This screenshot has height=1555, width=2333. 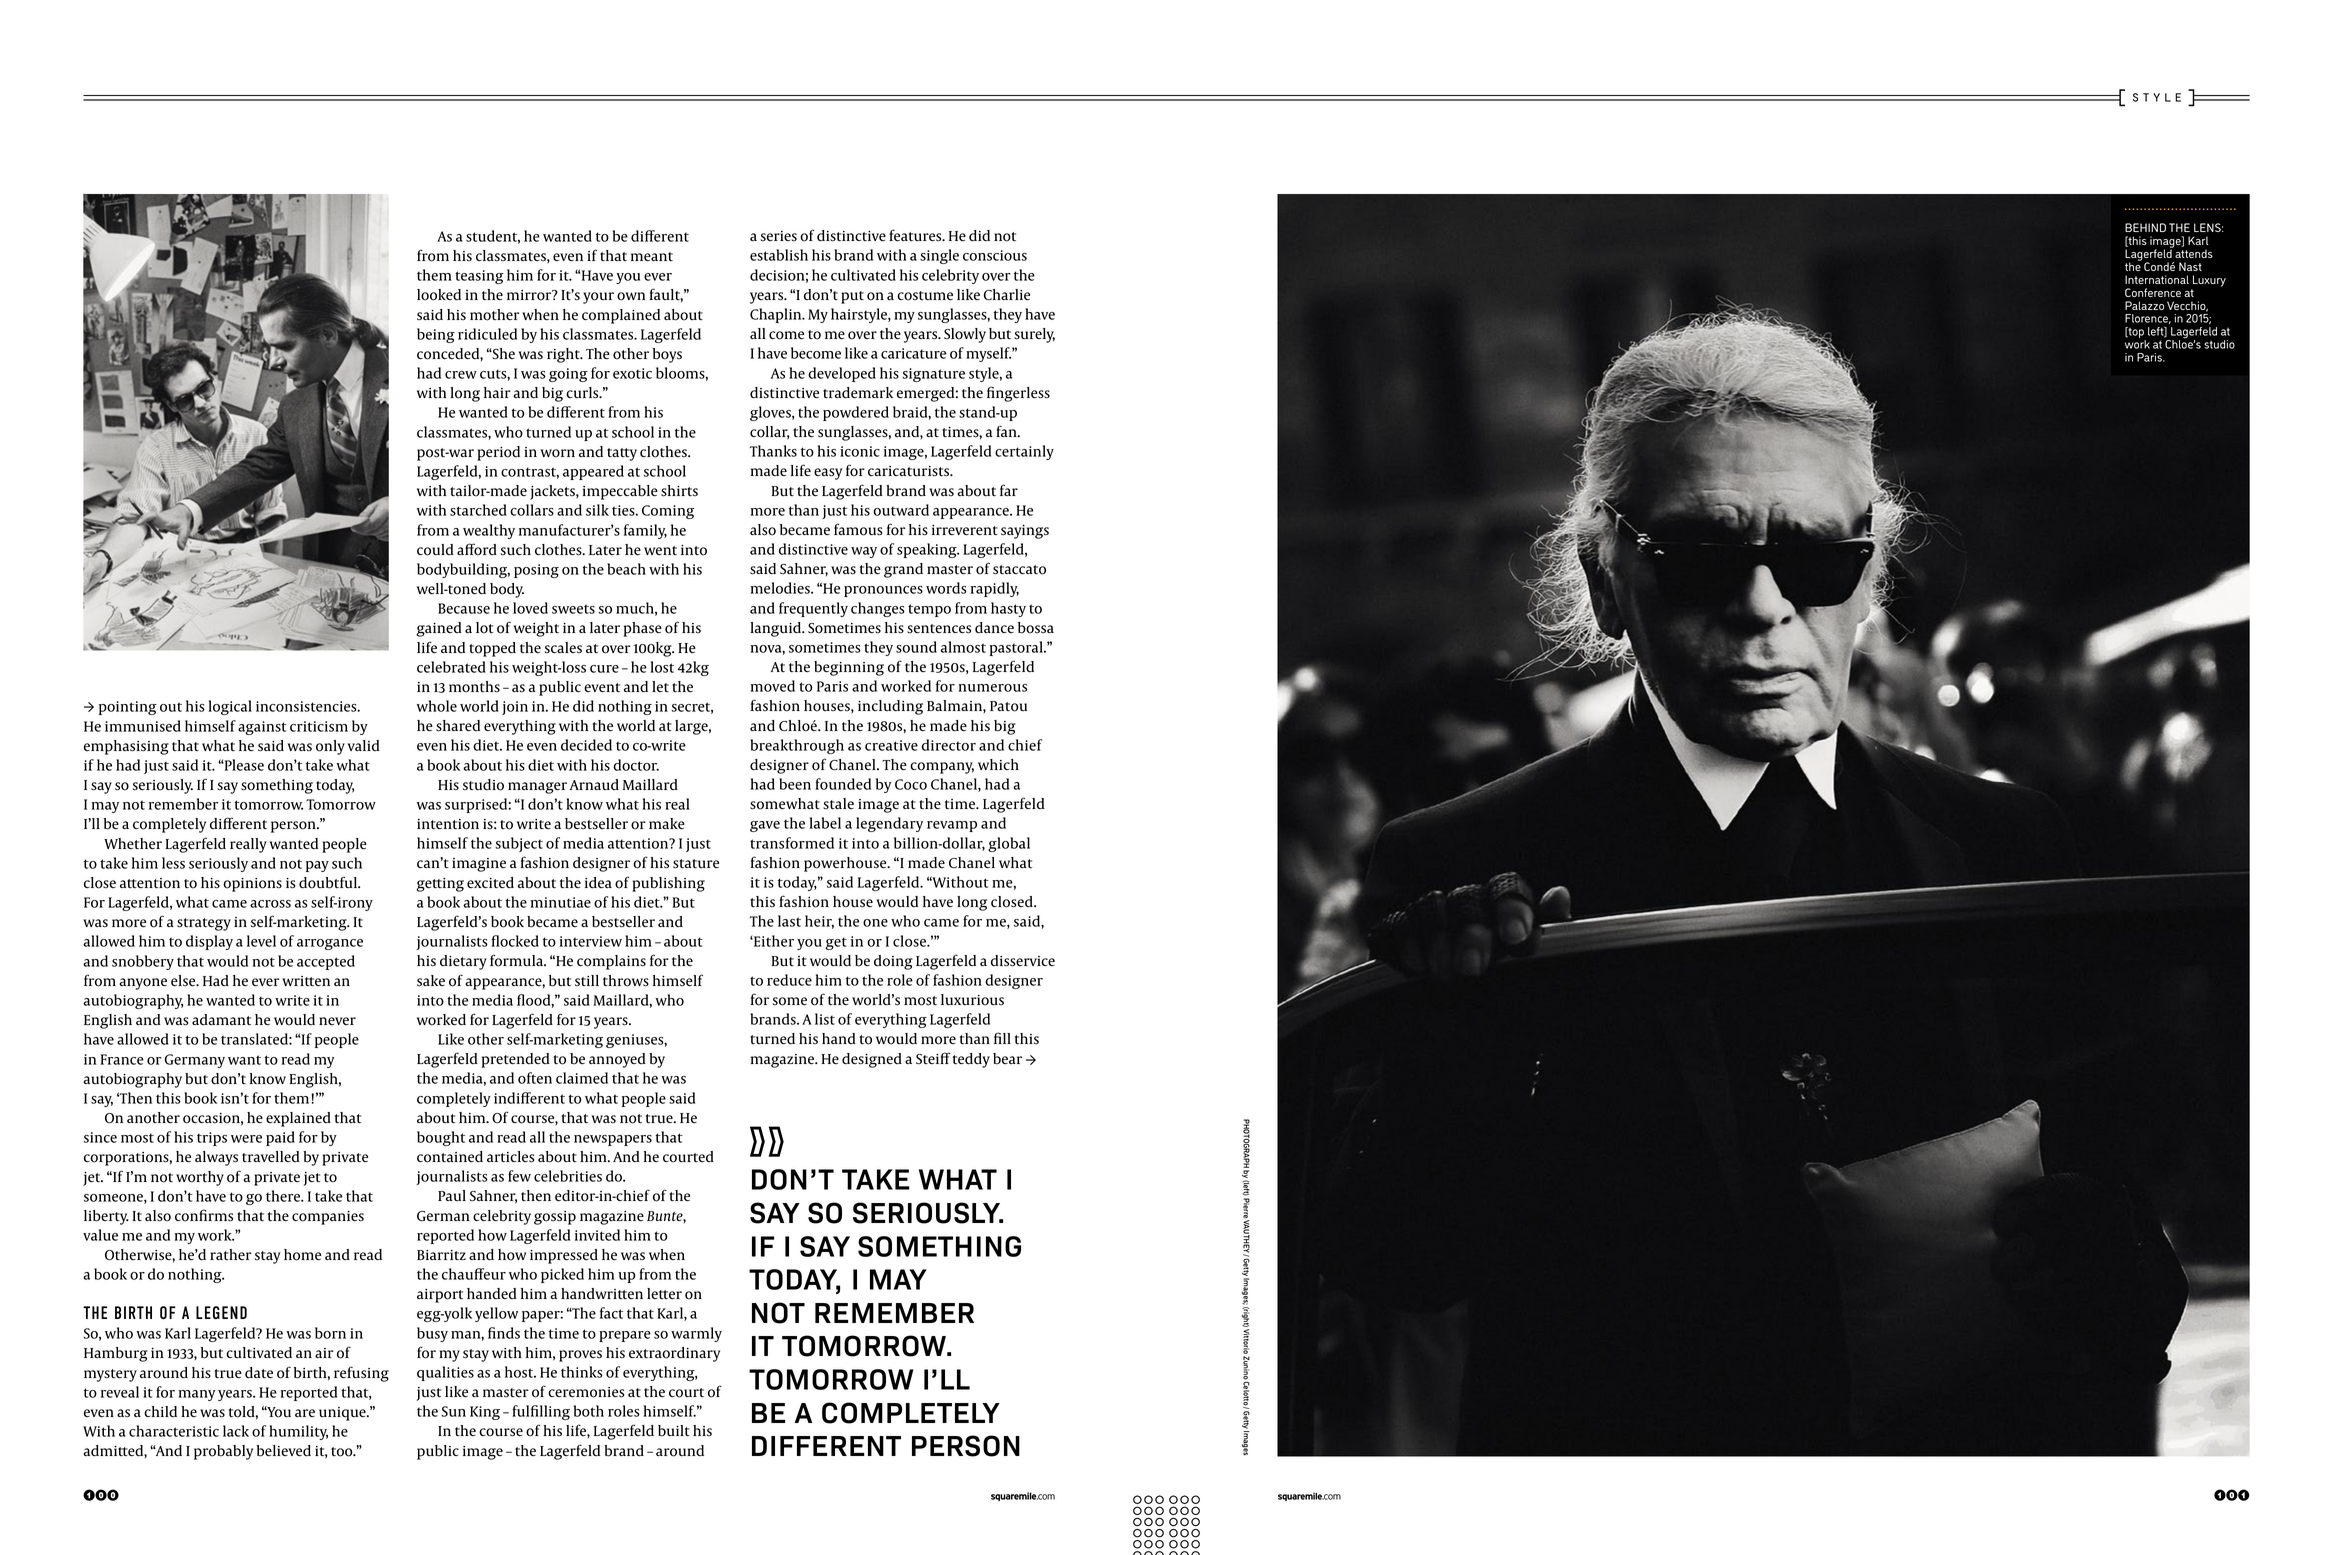 I want to click on criticism, so click(x=319, y=726).
